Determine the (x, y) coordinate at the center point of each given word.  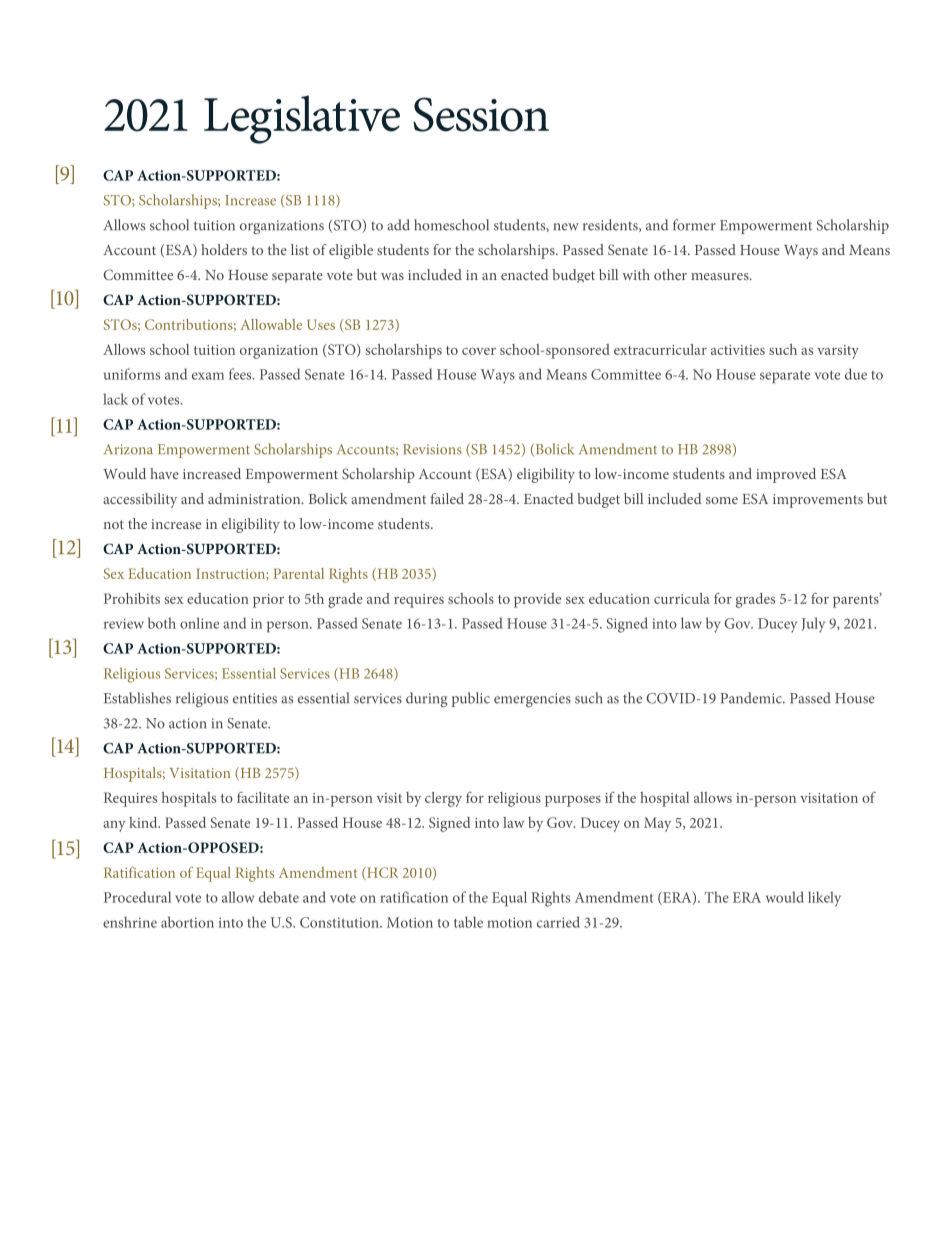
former (694, 225)
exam (208, 376)
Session (481, 114)
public (471, 699)
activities (738, 350)
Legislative (302, 119)
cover (479, 351)
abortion (187, 922)
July (813, 625)
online (199, 623)
